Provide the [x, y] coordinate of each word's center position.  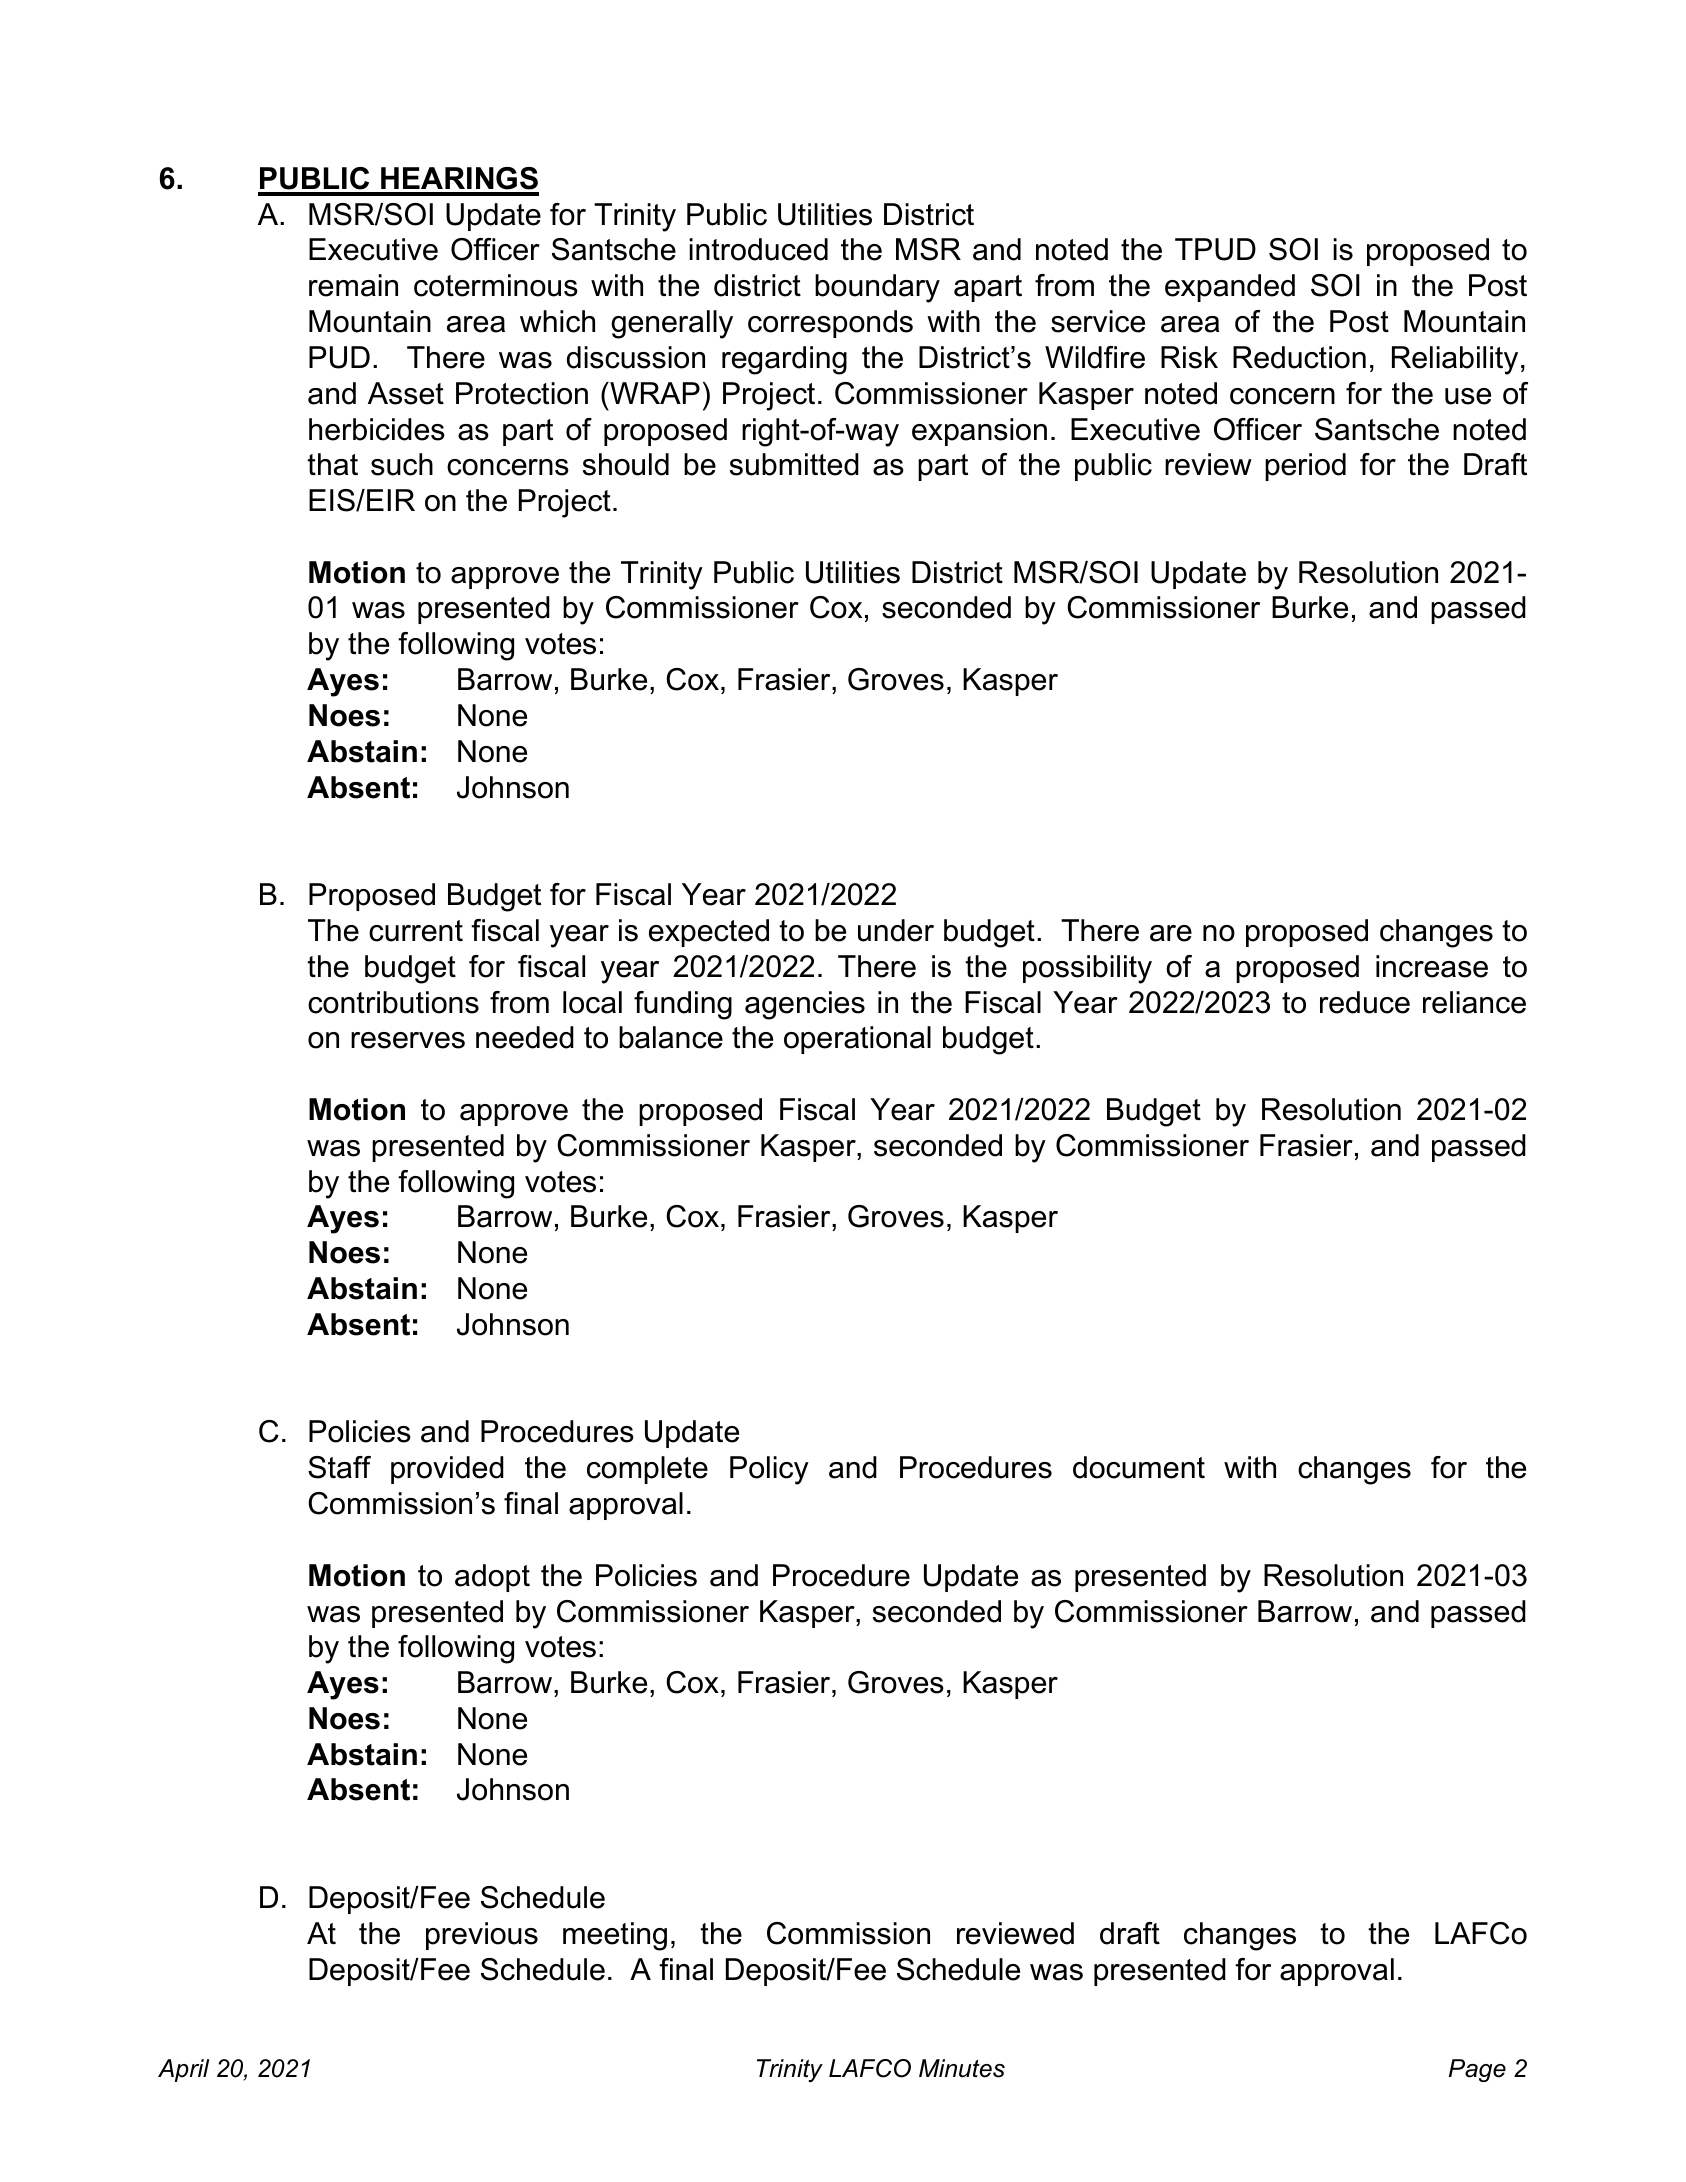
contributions [393, 1002]
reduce [1365, 1002]
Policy [769, 1470]
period [1305, 467]
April [183, 2070]
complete [647, 1470]
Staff [339, 1467]
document [1139, 1467]
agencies [805, 1005]
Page [1477, 2070]
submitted [794, 464]
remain [353, 285]
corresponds [830, 324]
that [332, 464]
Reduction [1299, 357]
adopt [492, 1578]
